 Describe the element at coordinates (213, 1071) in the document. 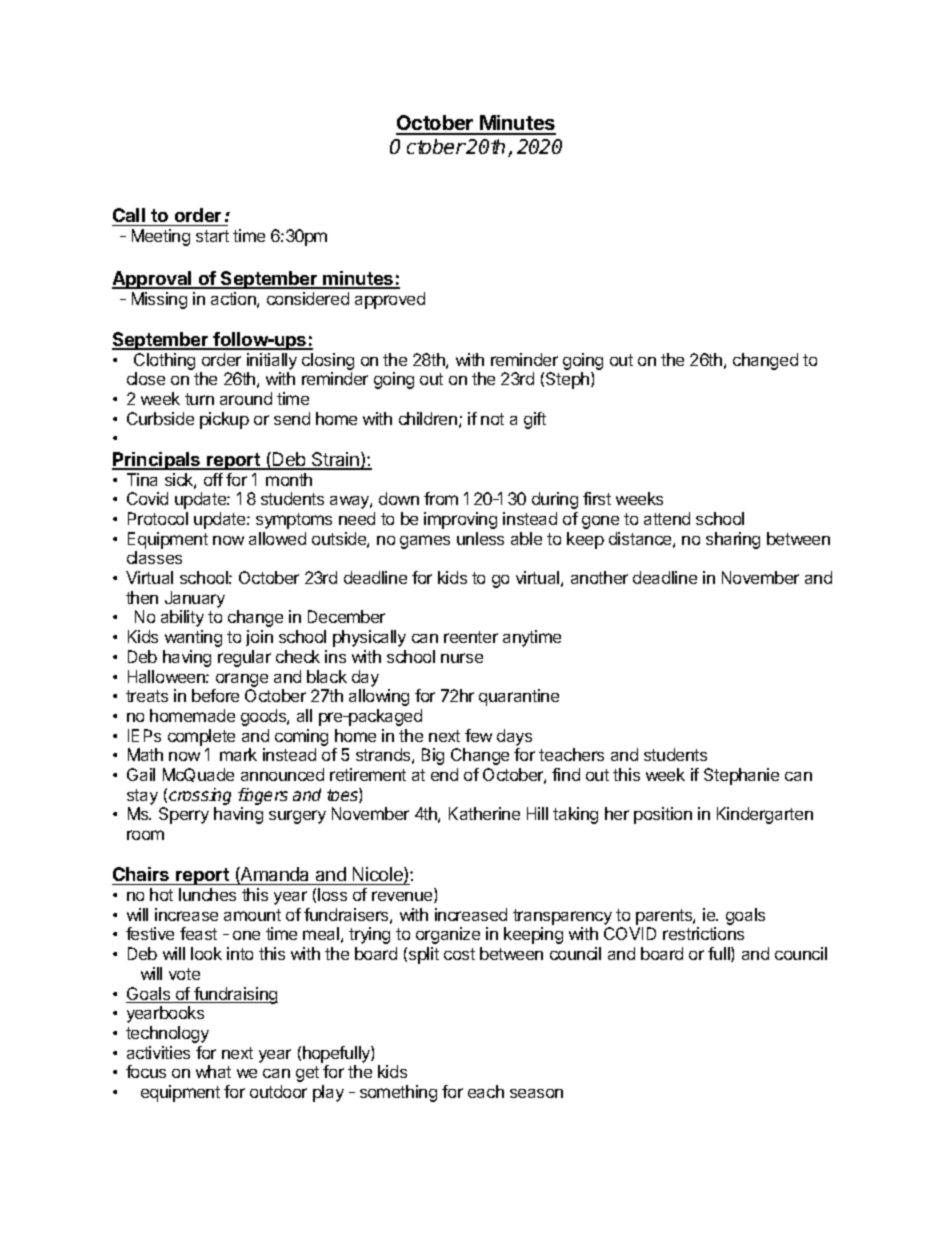

I see `what` at that location.
